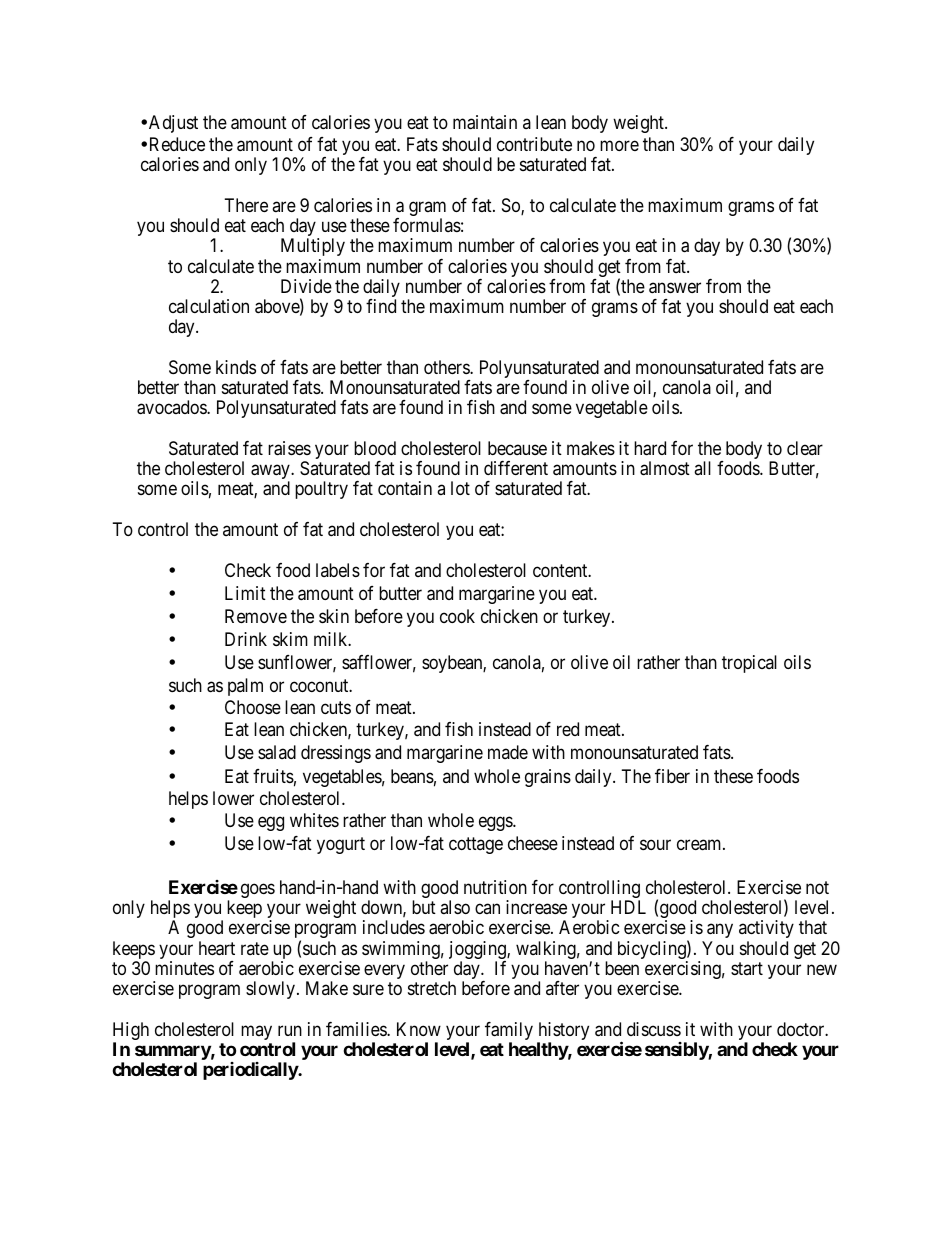  Describe the element at coordinates (256, 1032) in the screenshot. I see `may` at that location.
